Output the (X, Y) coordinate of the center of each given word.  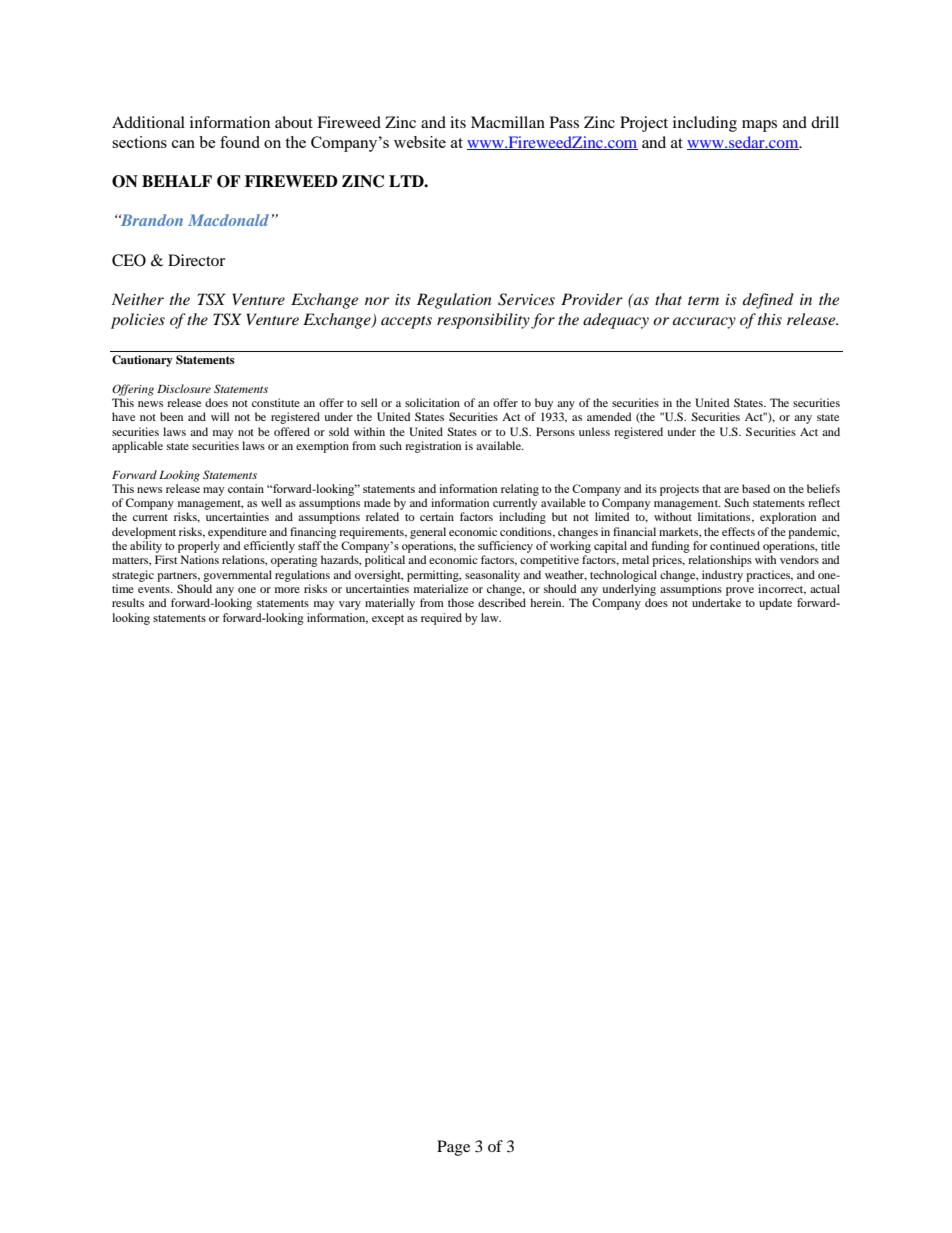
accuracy (704, 323)
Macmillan (508, 122)
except (388, 620)
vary (350, 605)
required (441, 619)
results (128, 602)
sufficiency (505, 547)
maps (759, 126)
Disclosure (184, 388)
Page (453, 1148)
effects (738, 531)
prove (740, 591)
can (183, 144)
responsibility (483, 321)
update (775, 604)
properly (199, 547)
